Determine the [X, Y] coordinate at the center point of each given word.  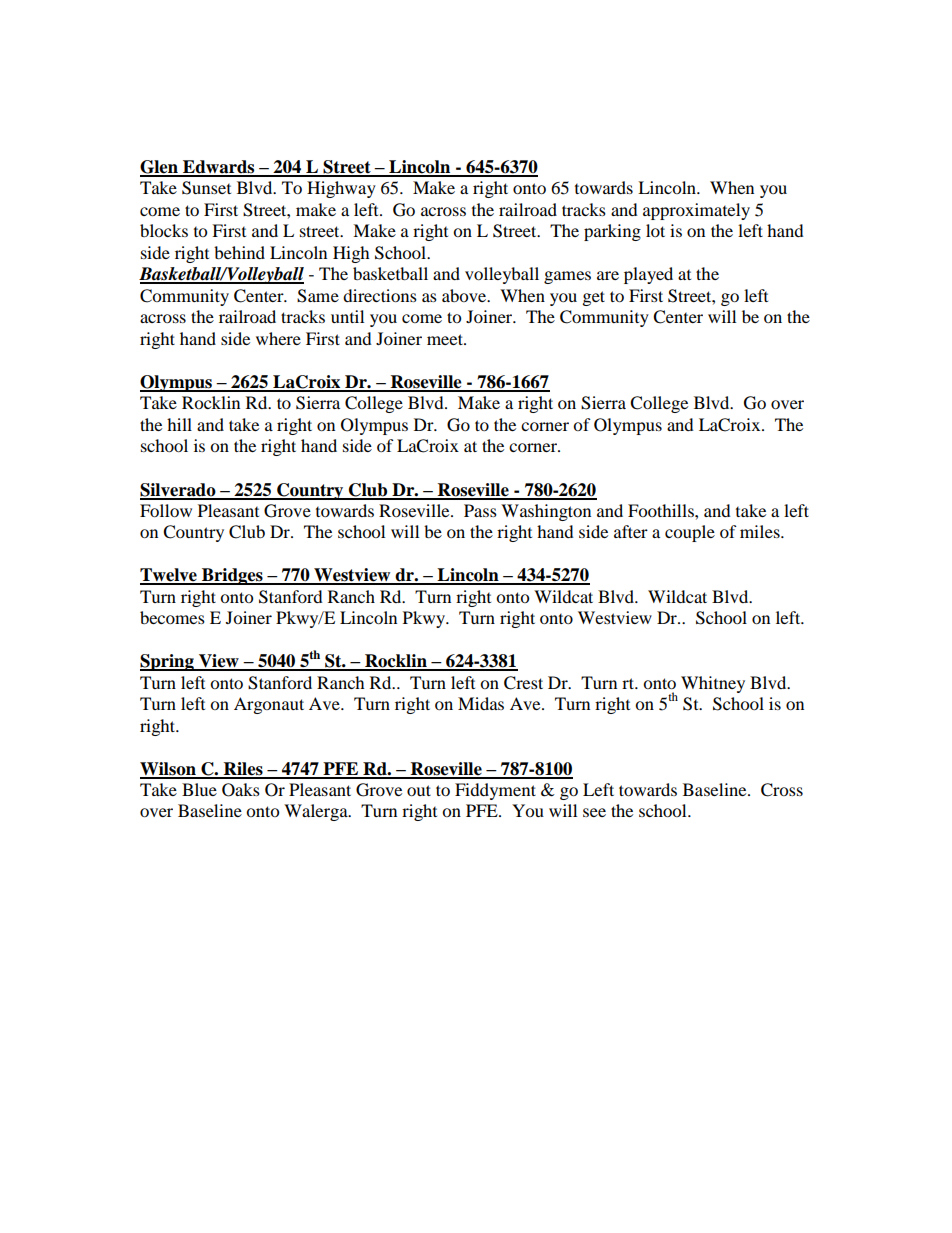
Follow [166, 510]
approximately [696, 211]
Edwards [219, 168]
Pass [480, 510]
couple [690, 533]
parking [612, 232]
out [419, 790]
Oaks [241, 790]
